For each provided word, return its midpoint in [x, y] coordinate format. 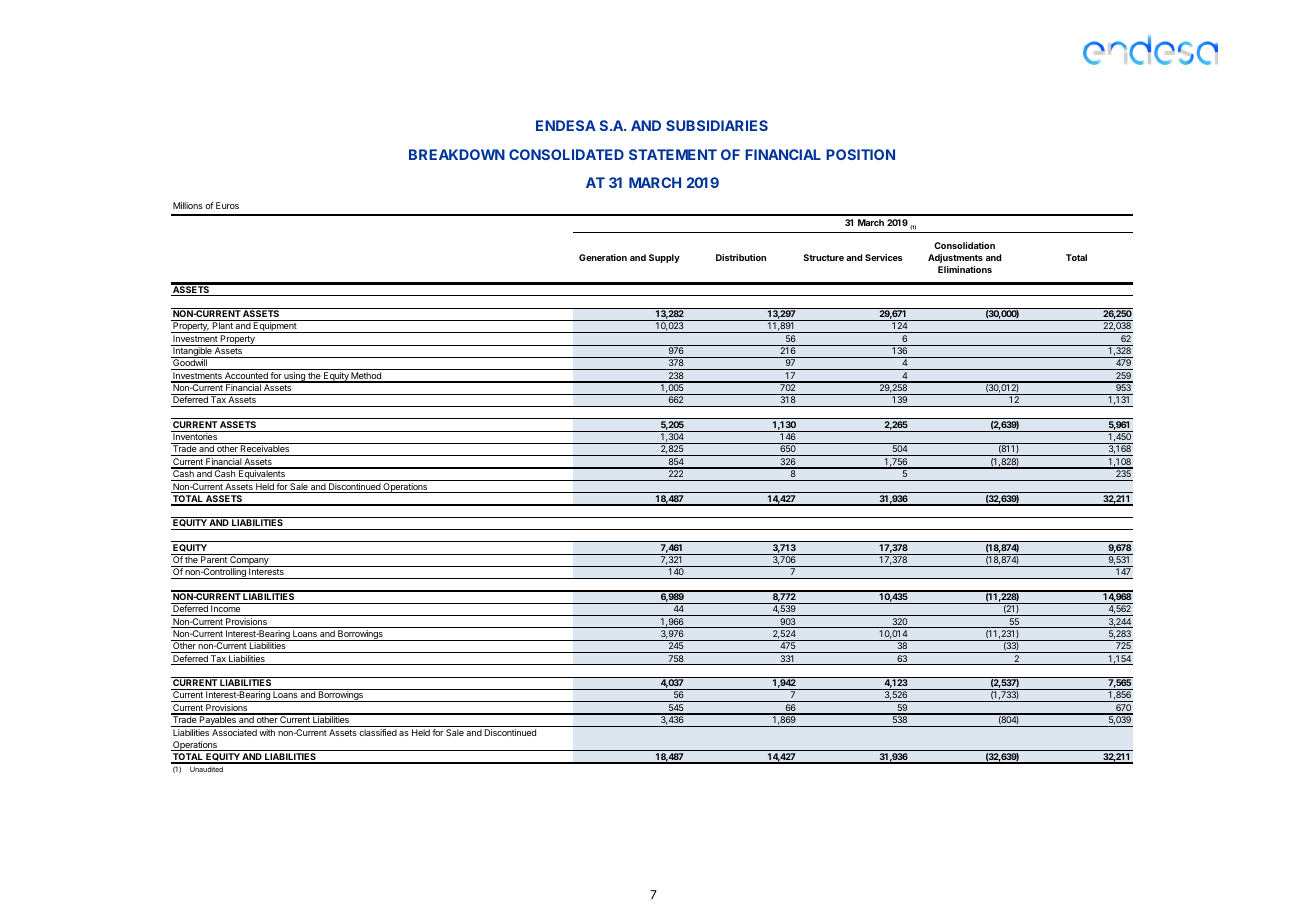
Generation [603, 257]
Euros [227, 205]
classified [378, 732]
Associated [234, 732]
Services [884, 257]
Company [249, 560]
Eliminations [965, 269]
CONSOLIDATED [566, 154]
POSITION [860, 154]
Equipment [275, 327]
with [267, 732]
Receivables [265, 450]
